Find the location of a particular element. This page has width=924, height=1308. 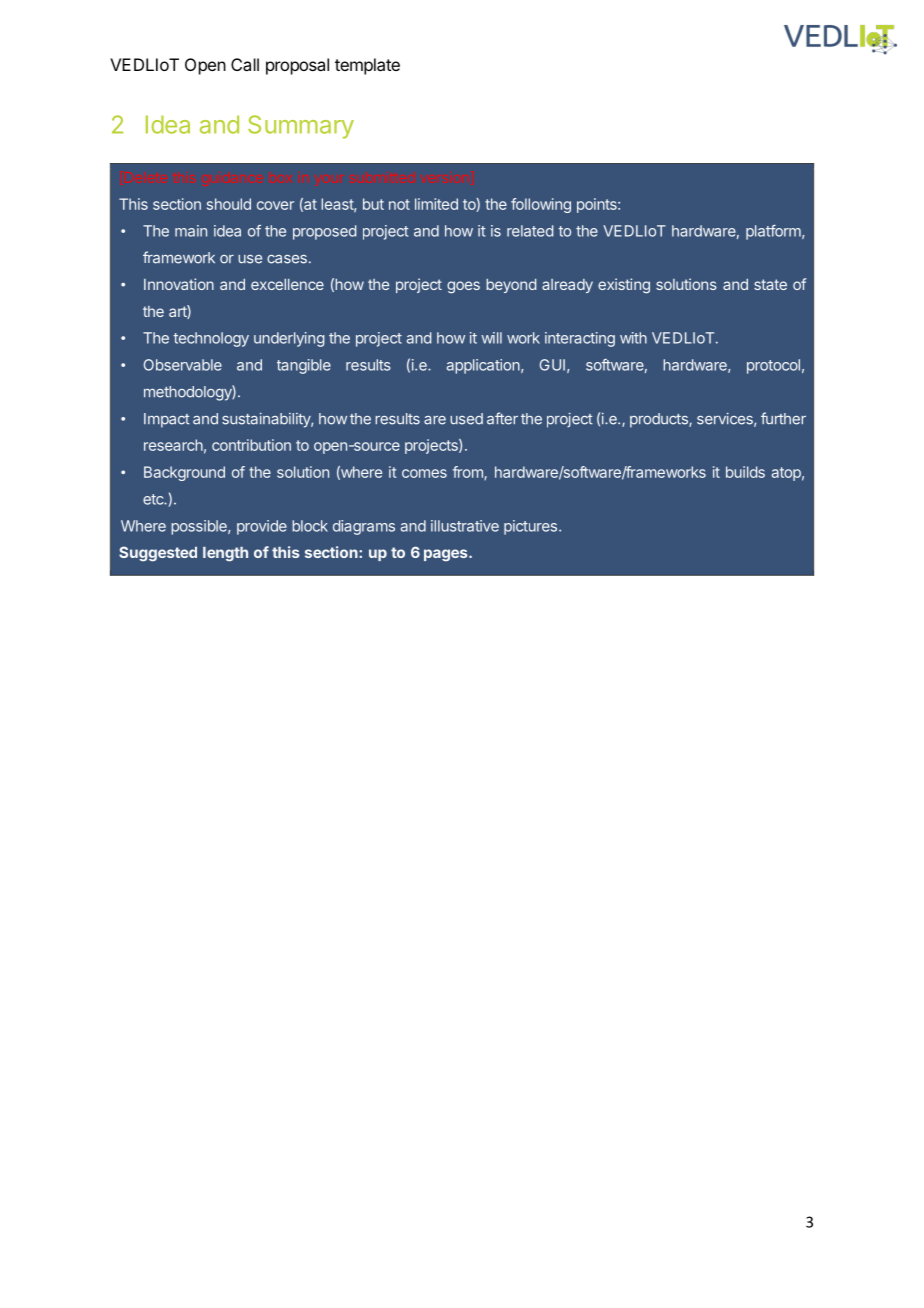

illustrative is located at coordinates (465, 526).
